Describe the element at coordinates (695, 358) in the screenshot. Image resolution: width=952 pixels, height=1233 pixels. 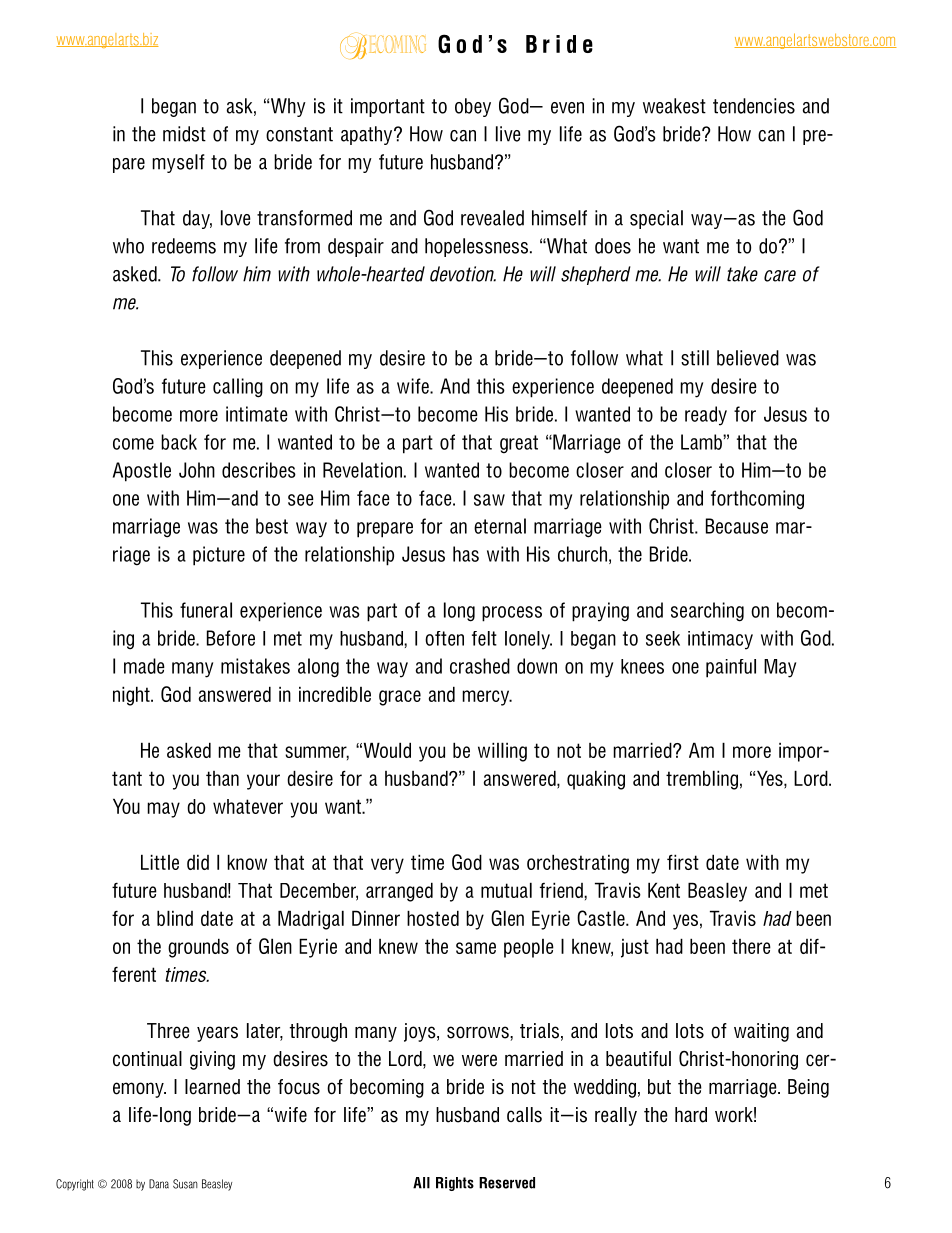
I see `still` at that location.
